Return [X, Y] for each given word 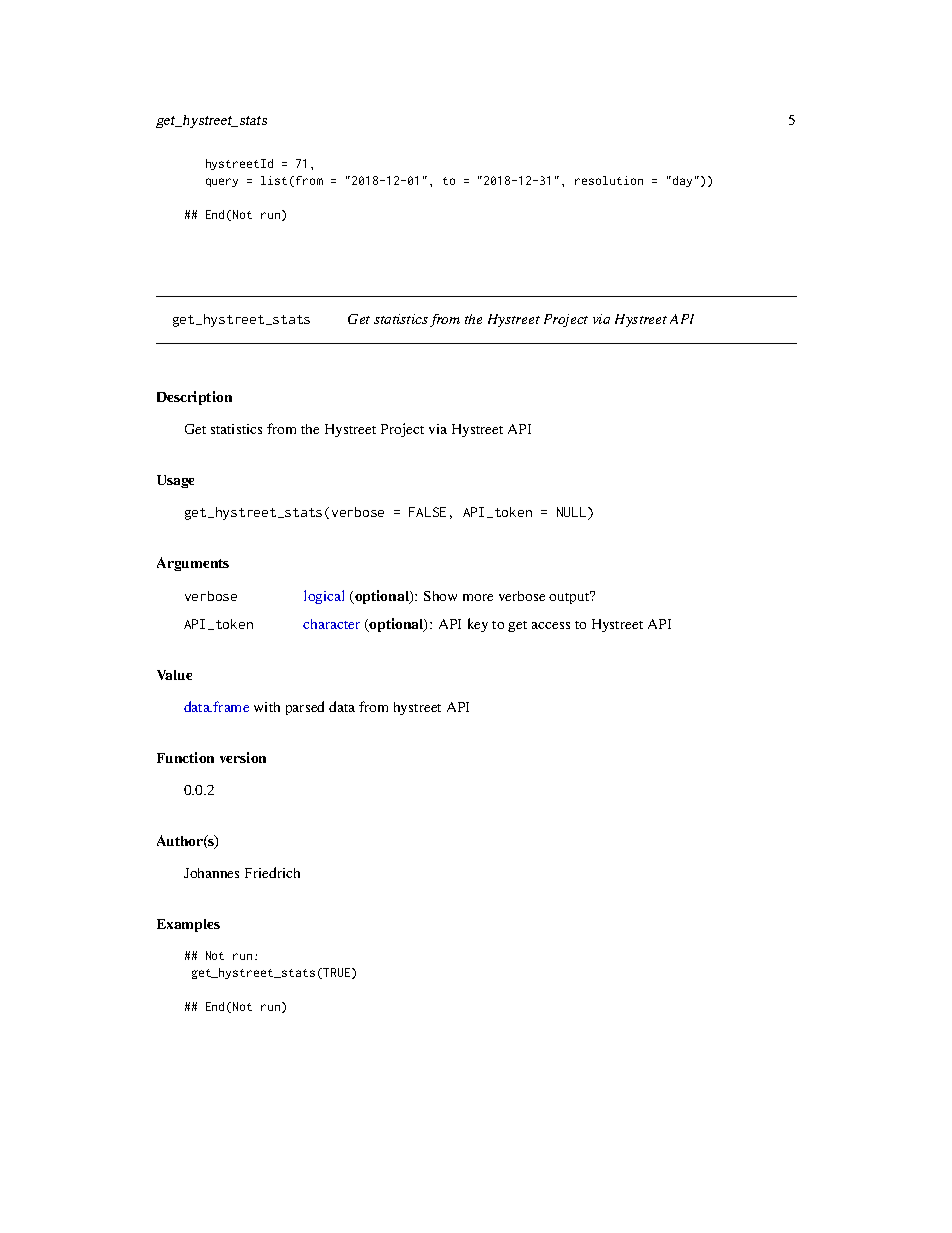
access [551, 625]
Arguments [193, 564]
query [222, 182]
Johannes [211, 873]
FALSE [427, 512]
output [570, 597]
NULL [573, 513]
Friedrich [272, 872]
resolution [609, 180]
